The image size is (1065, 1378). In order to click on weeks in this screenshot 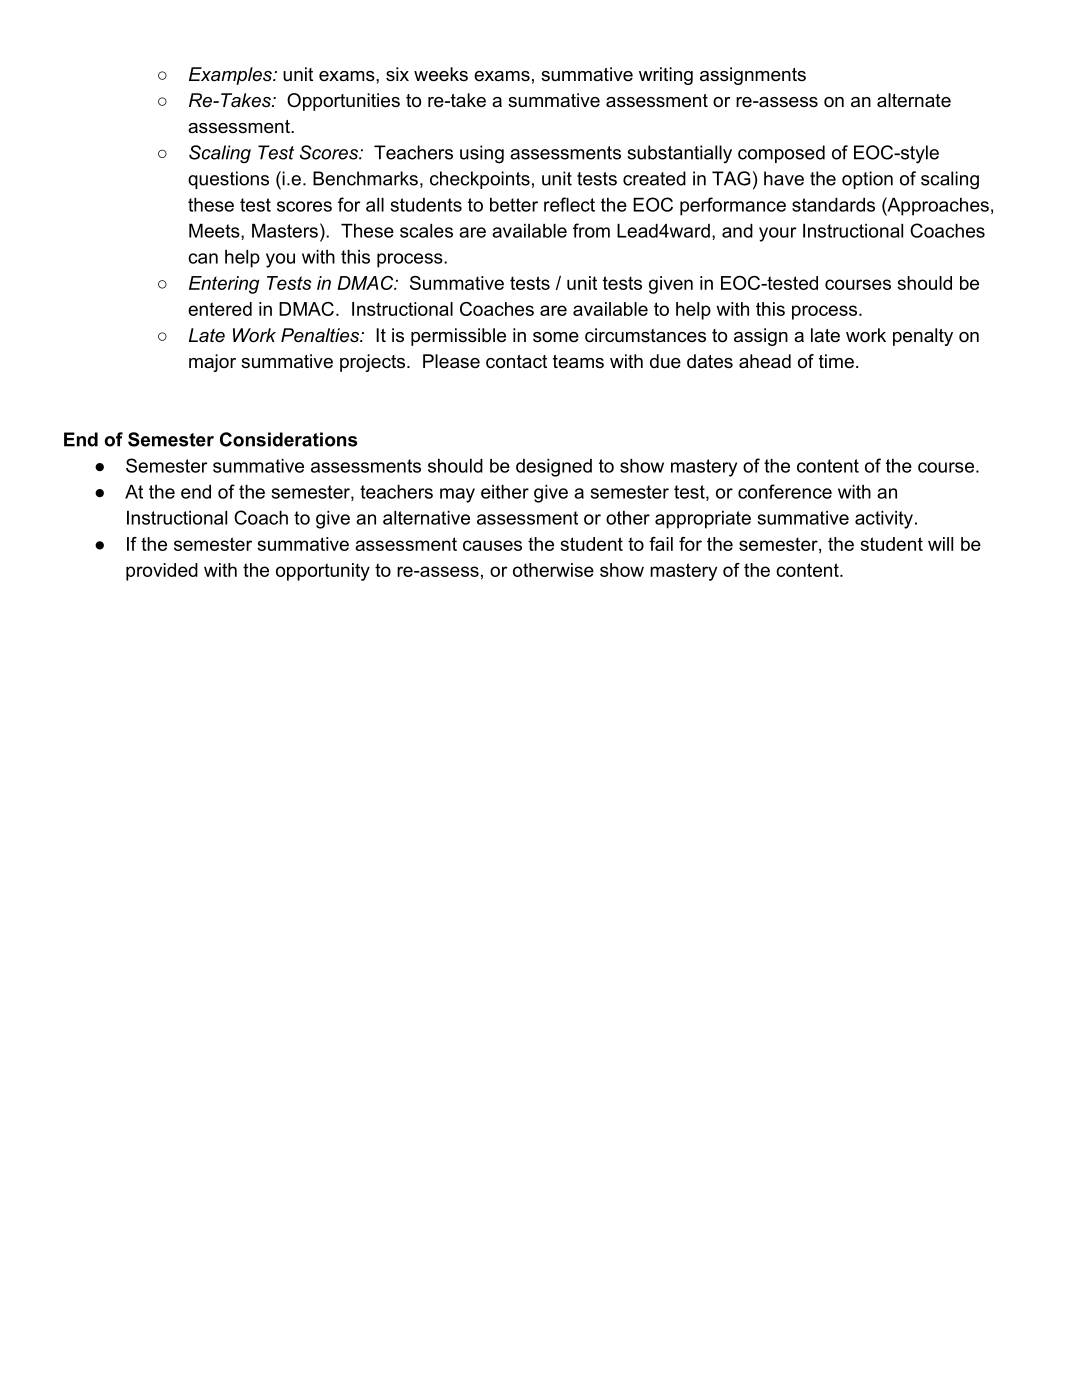, I will do `click(441, 74)`.
